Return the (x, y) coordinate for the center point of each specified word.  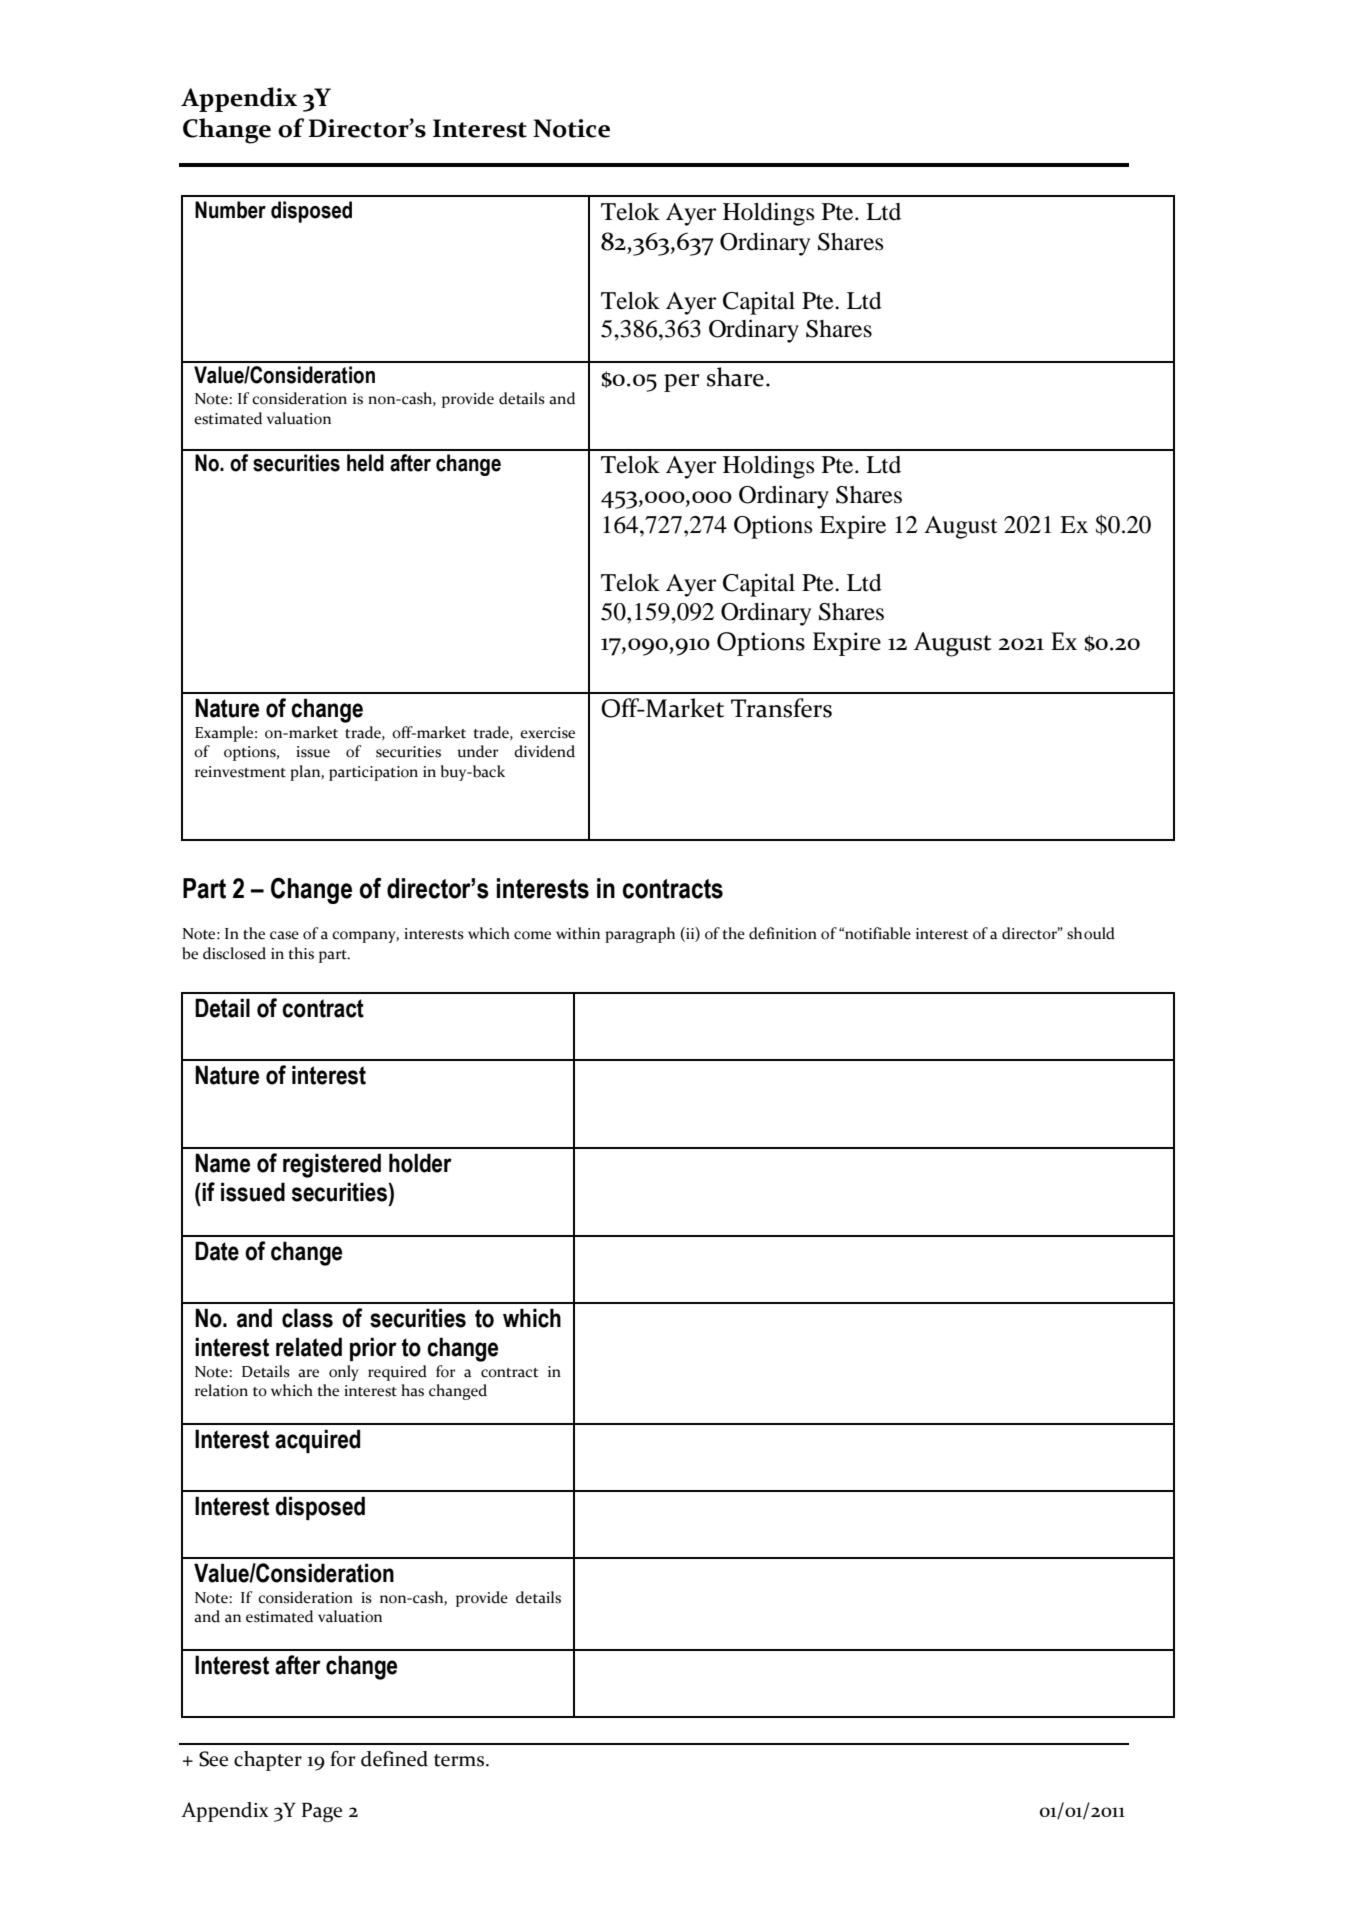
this (301, 953)
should (1091, 933)
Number (230, 210)
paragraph (640, 935)
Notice (571, 128)
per (682, 383)
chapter (268, 1761)
